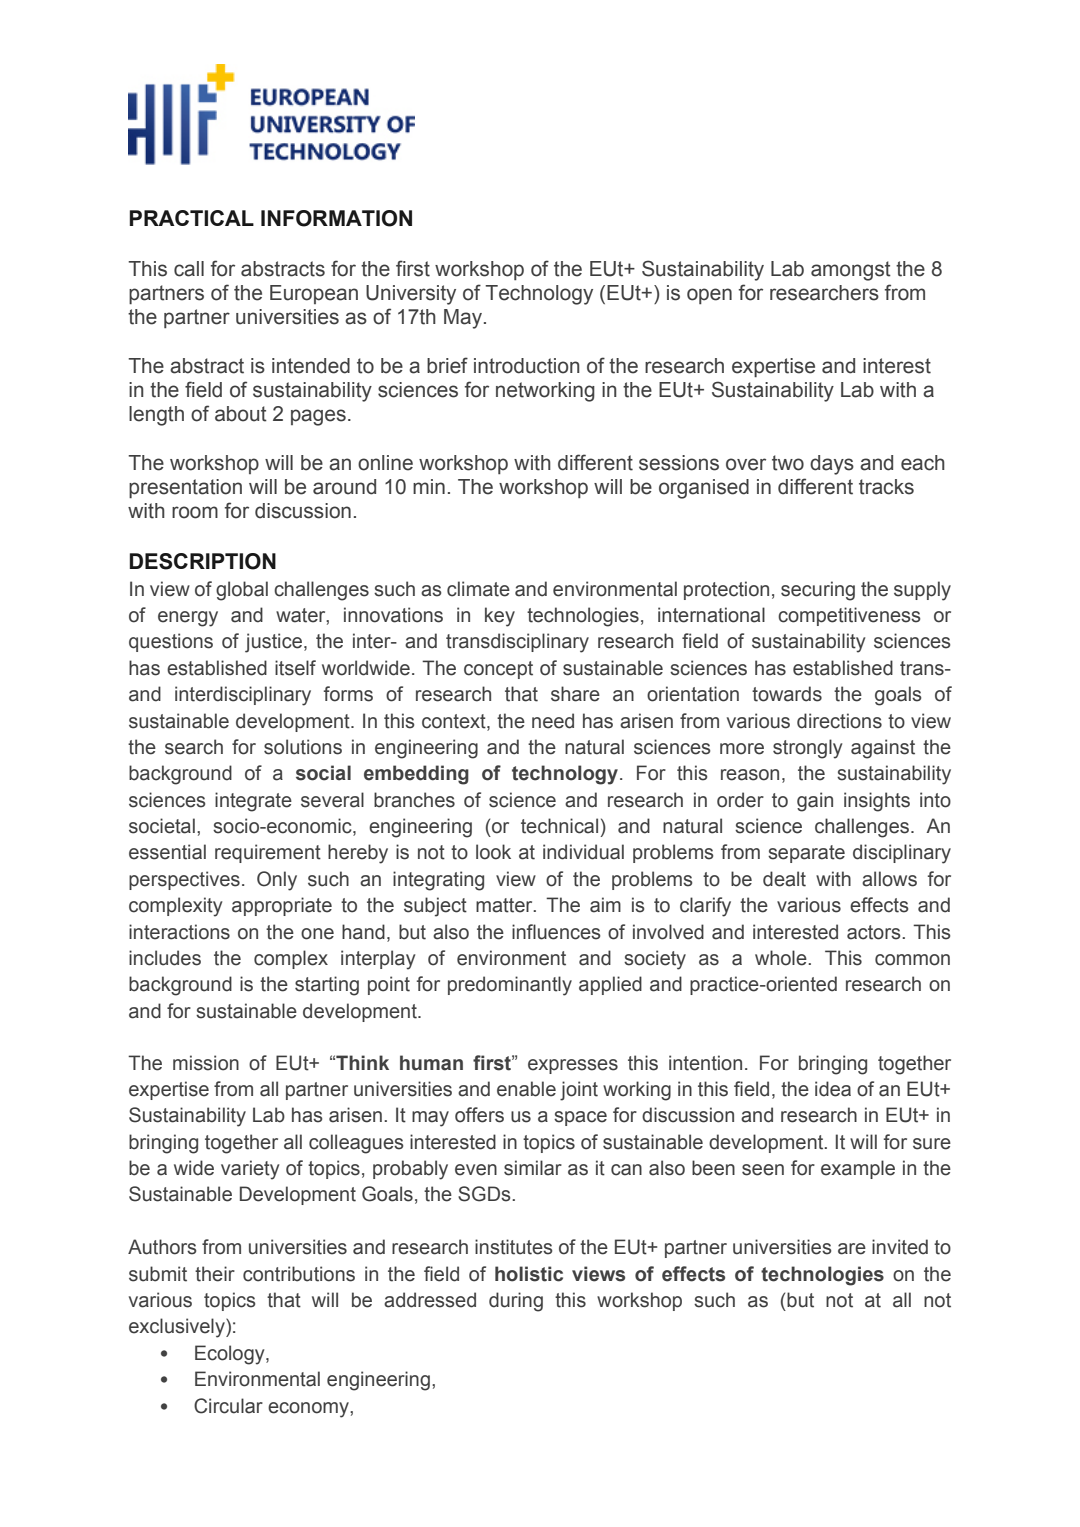 This screenshot has height=1527, width=1080. What do you see at coordinates (189, 269) in the screenshot?
I see `call` at bounding box center [189, 269].
